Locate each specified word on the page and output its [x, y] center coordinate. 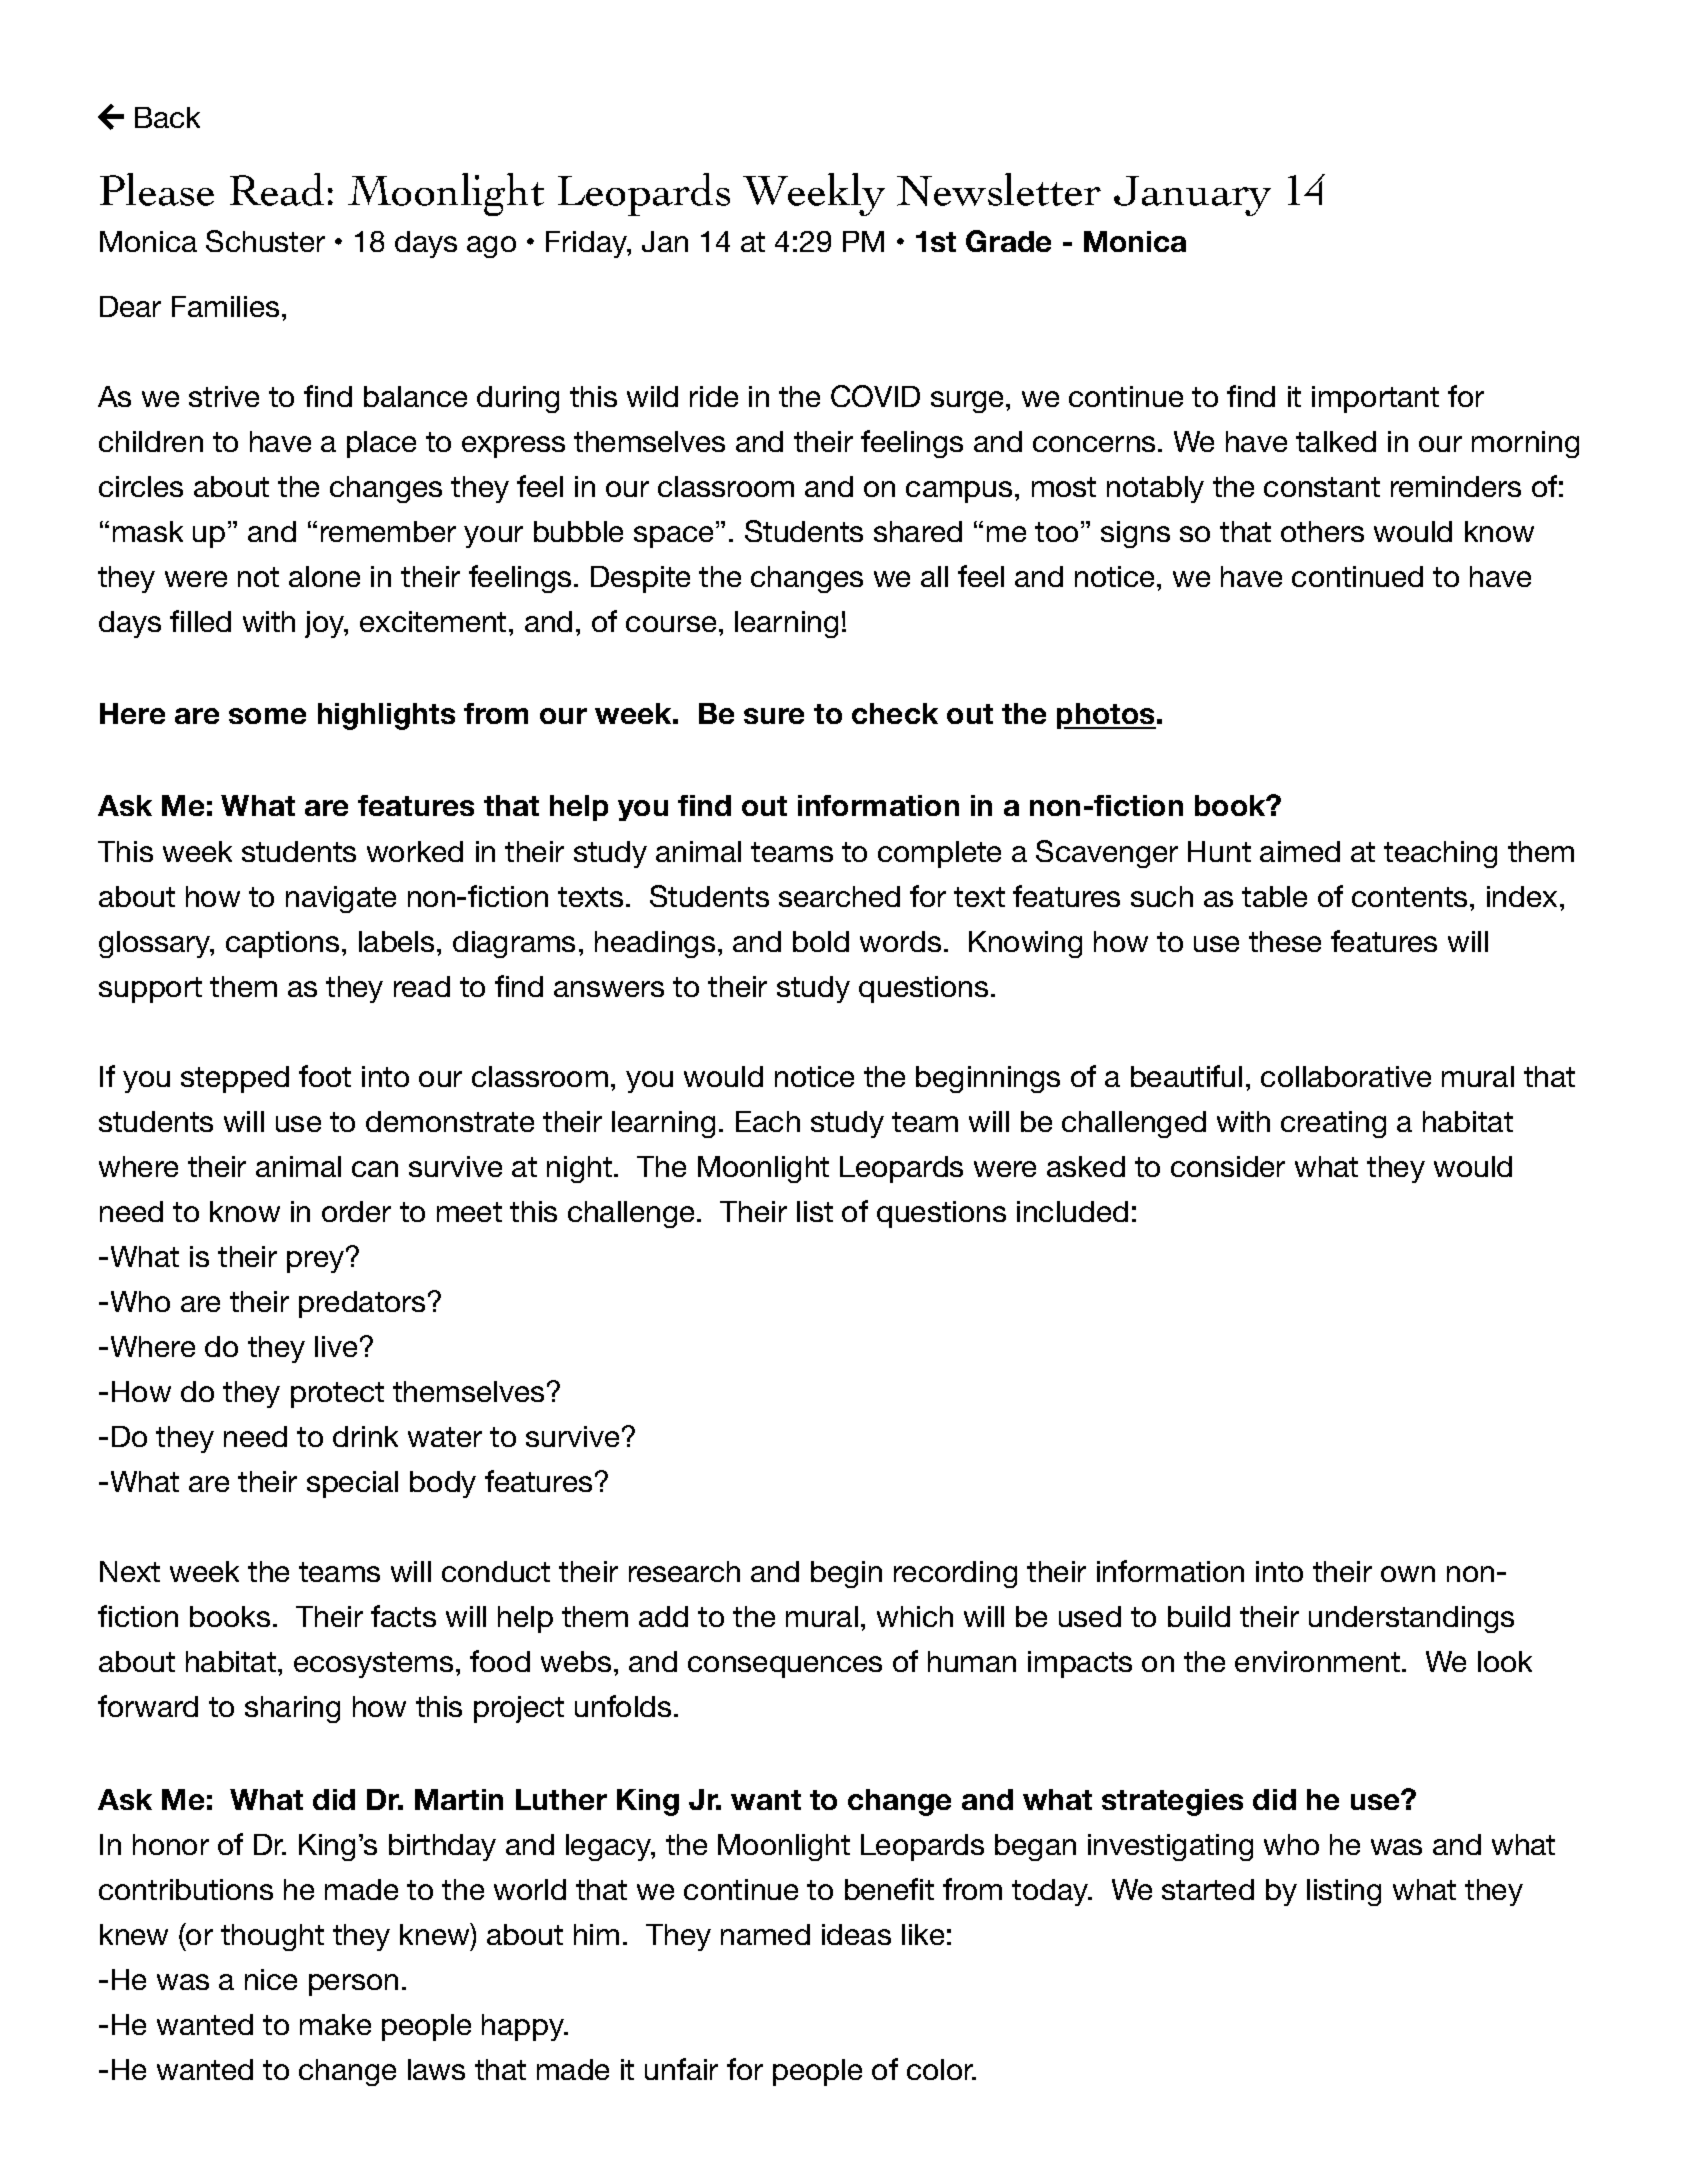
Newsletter [999, 189]
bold [821, 941]
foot [325, 1076]
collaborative [1346, 1076]
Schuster [265, 241]
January [1192, 196]
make [335, 2024]
